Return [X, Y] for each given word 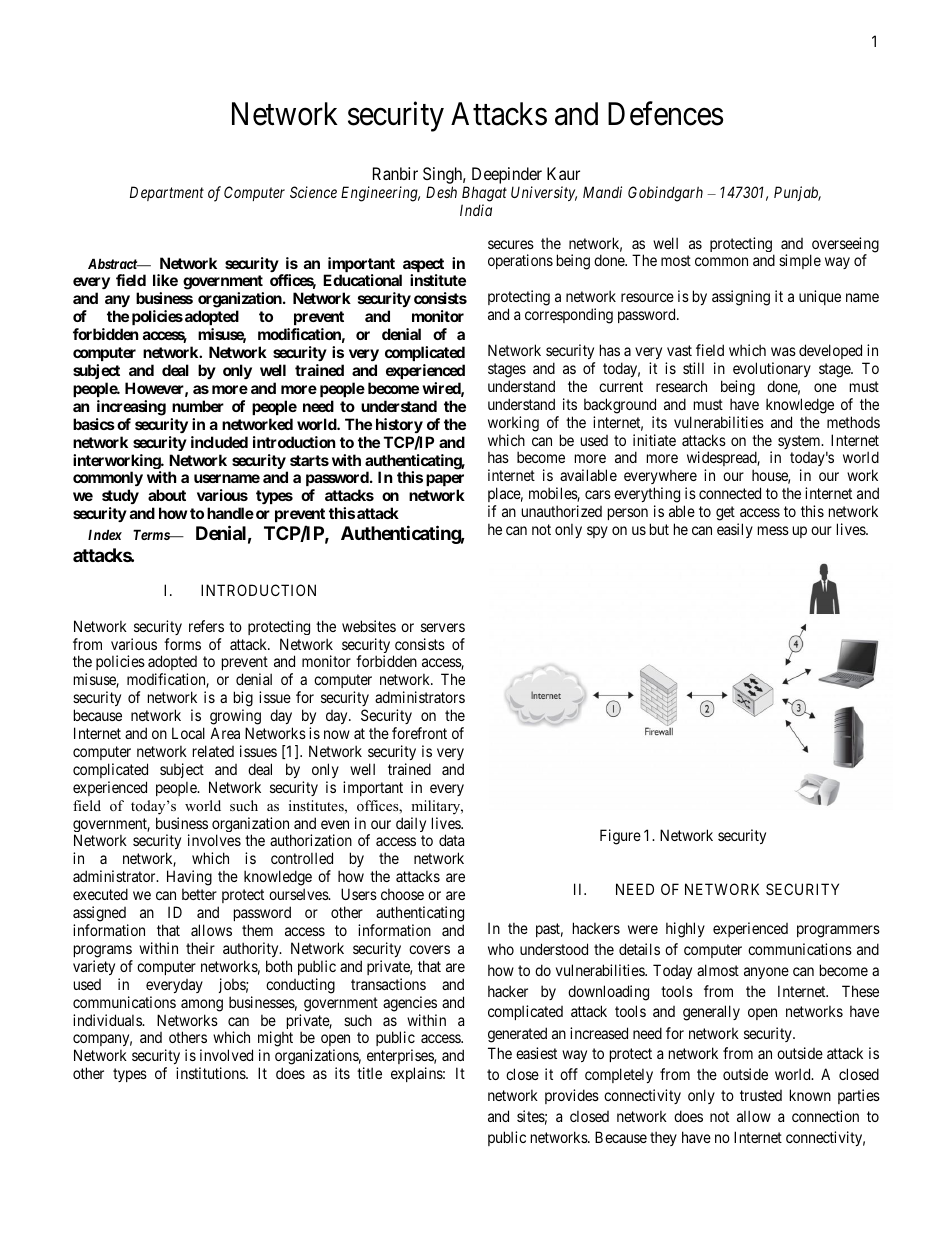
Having [189, 879]
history [399, 425]
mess [773, 530]
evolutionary [772, 369]
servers [443, 627]
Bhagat [484, 194]
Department [167, 193]
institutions [211, 1073]
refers [206, 626]
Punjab [797, 193]
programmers [838, 931]
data [451, 840]
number [198, 406]
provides [572, 1096]
